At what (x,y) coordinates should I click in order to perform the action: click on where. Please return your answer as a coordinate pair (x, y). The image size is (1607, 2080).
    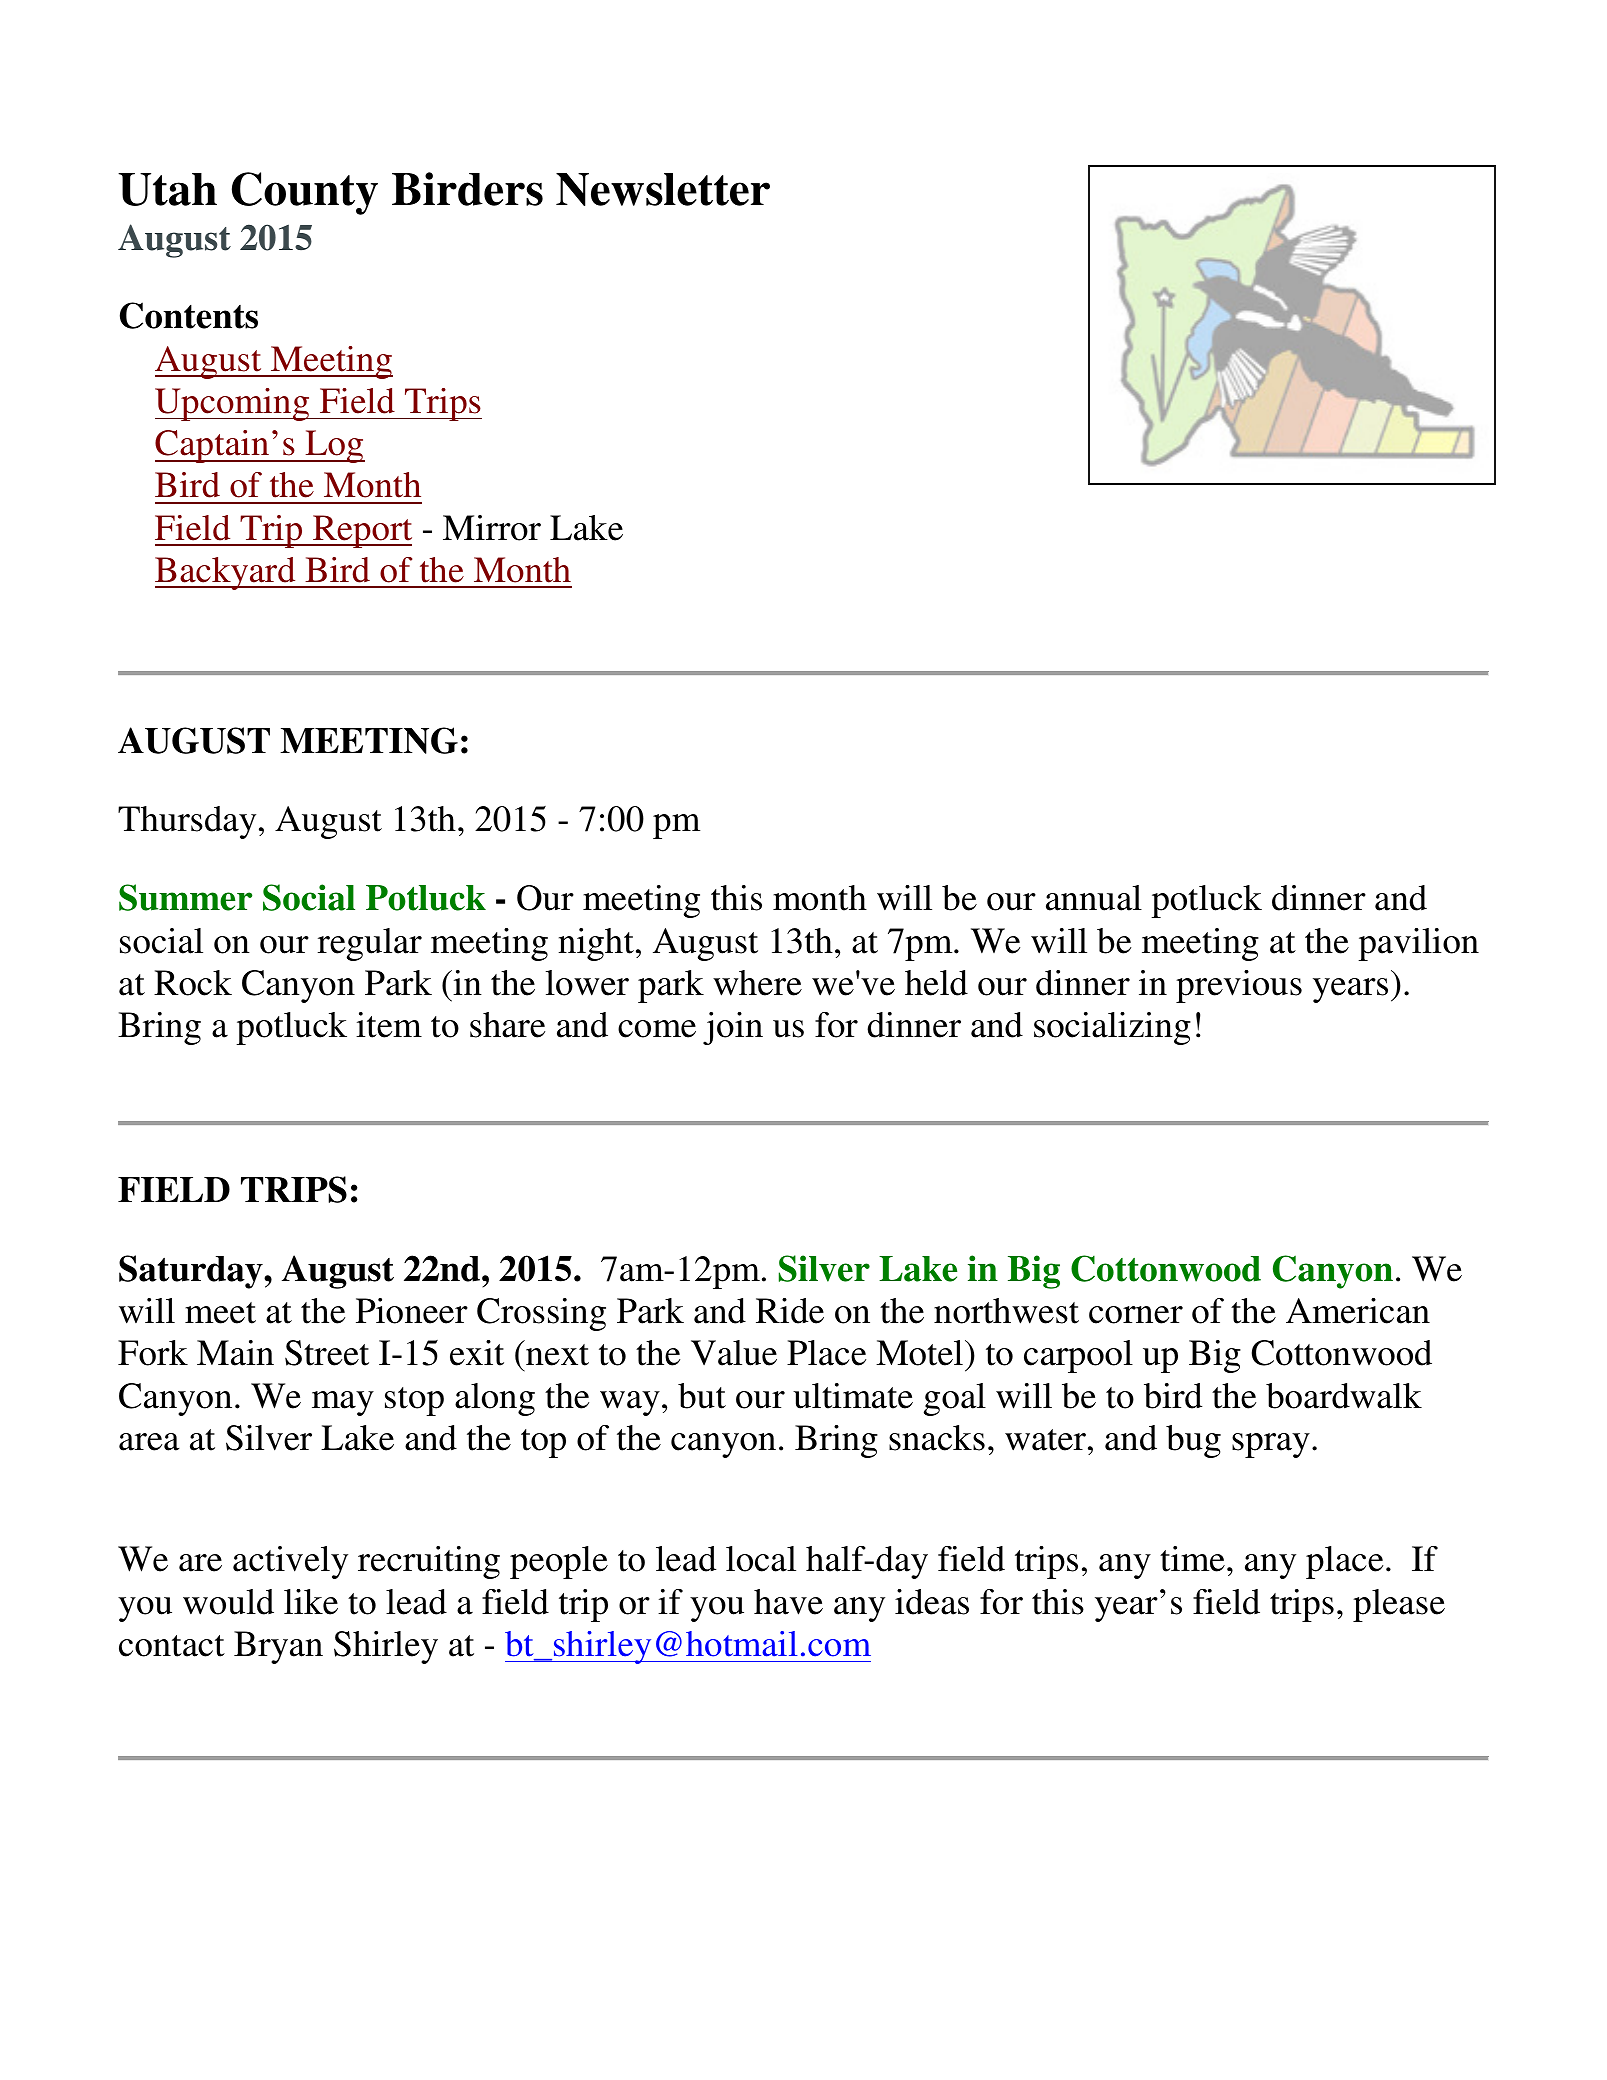
    Looking at the image, I should click on (757, 983).
